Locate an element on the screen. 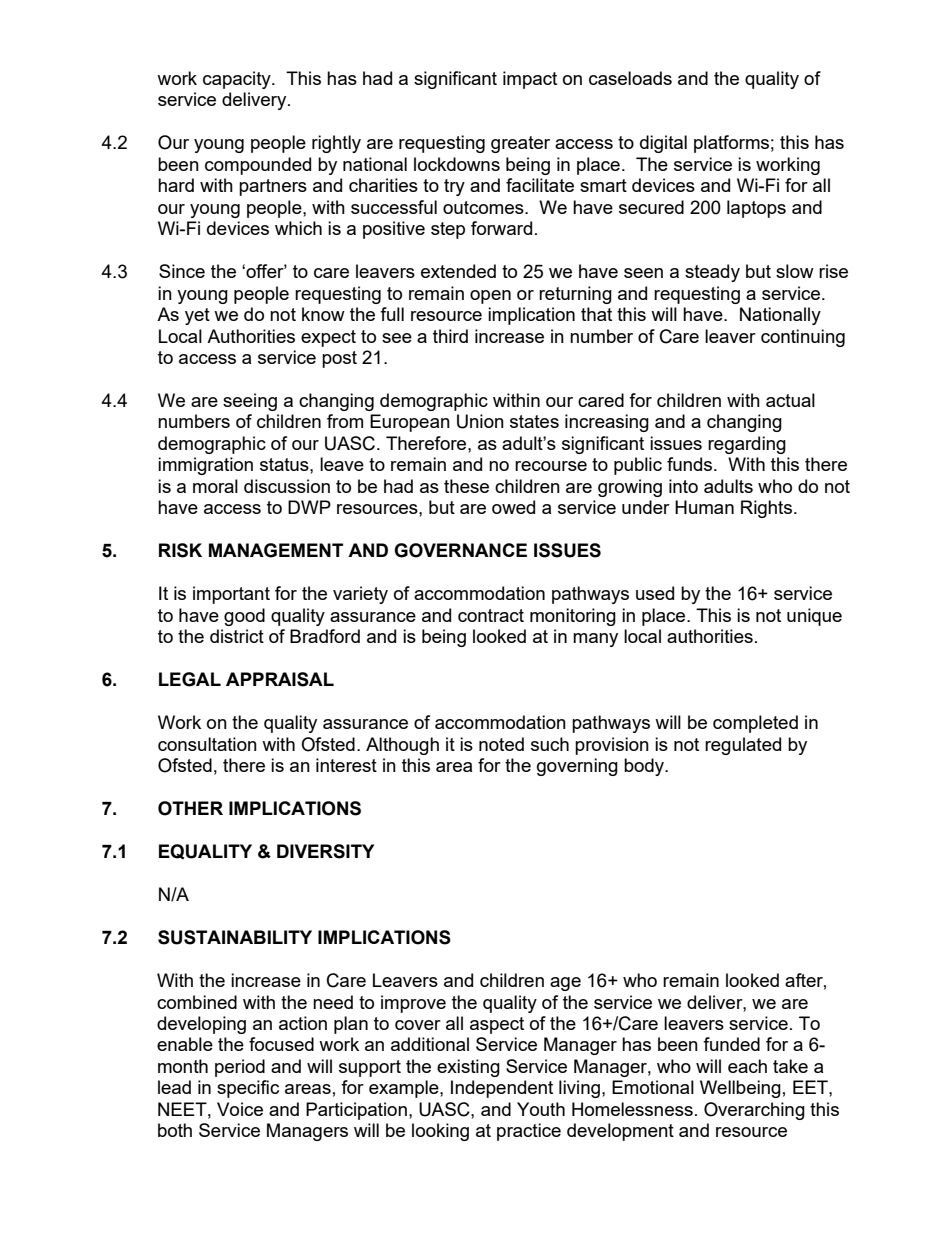 Image resolution: width=952 pixels, height=1233 pixels. regarding is located at coordinates (747, 445).
